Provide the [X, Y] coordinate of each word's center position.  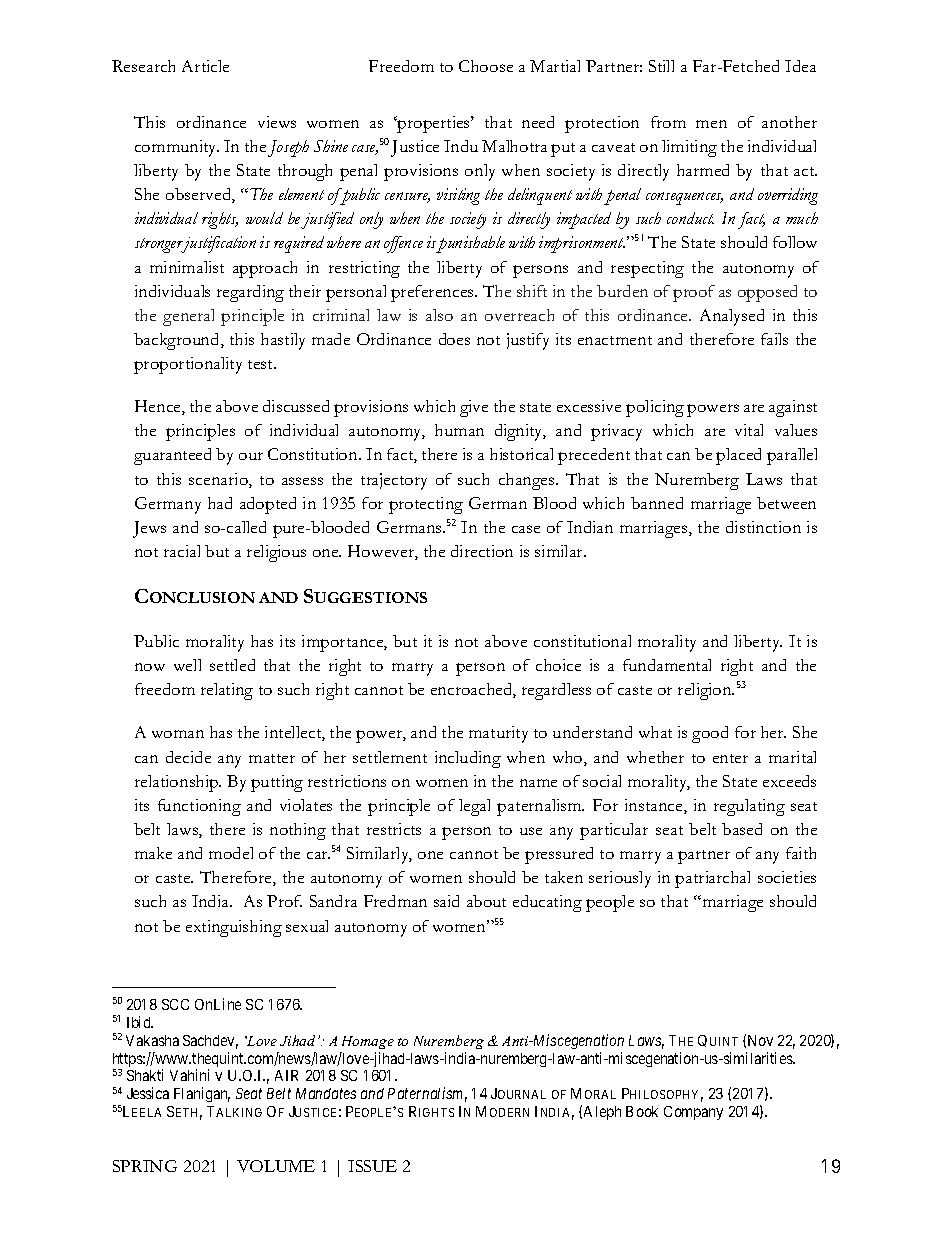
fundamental [667, 665]
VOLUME [276, 1166]
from [668, 122]
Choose [486, 66]
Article [205, 66]
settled [232, 665]
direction [482, 551]
